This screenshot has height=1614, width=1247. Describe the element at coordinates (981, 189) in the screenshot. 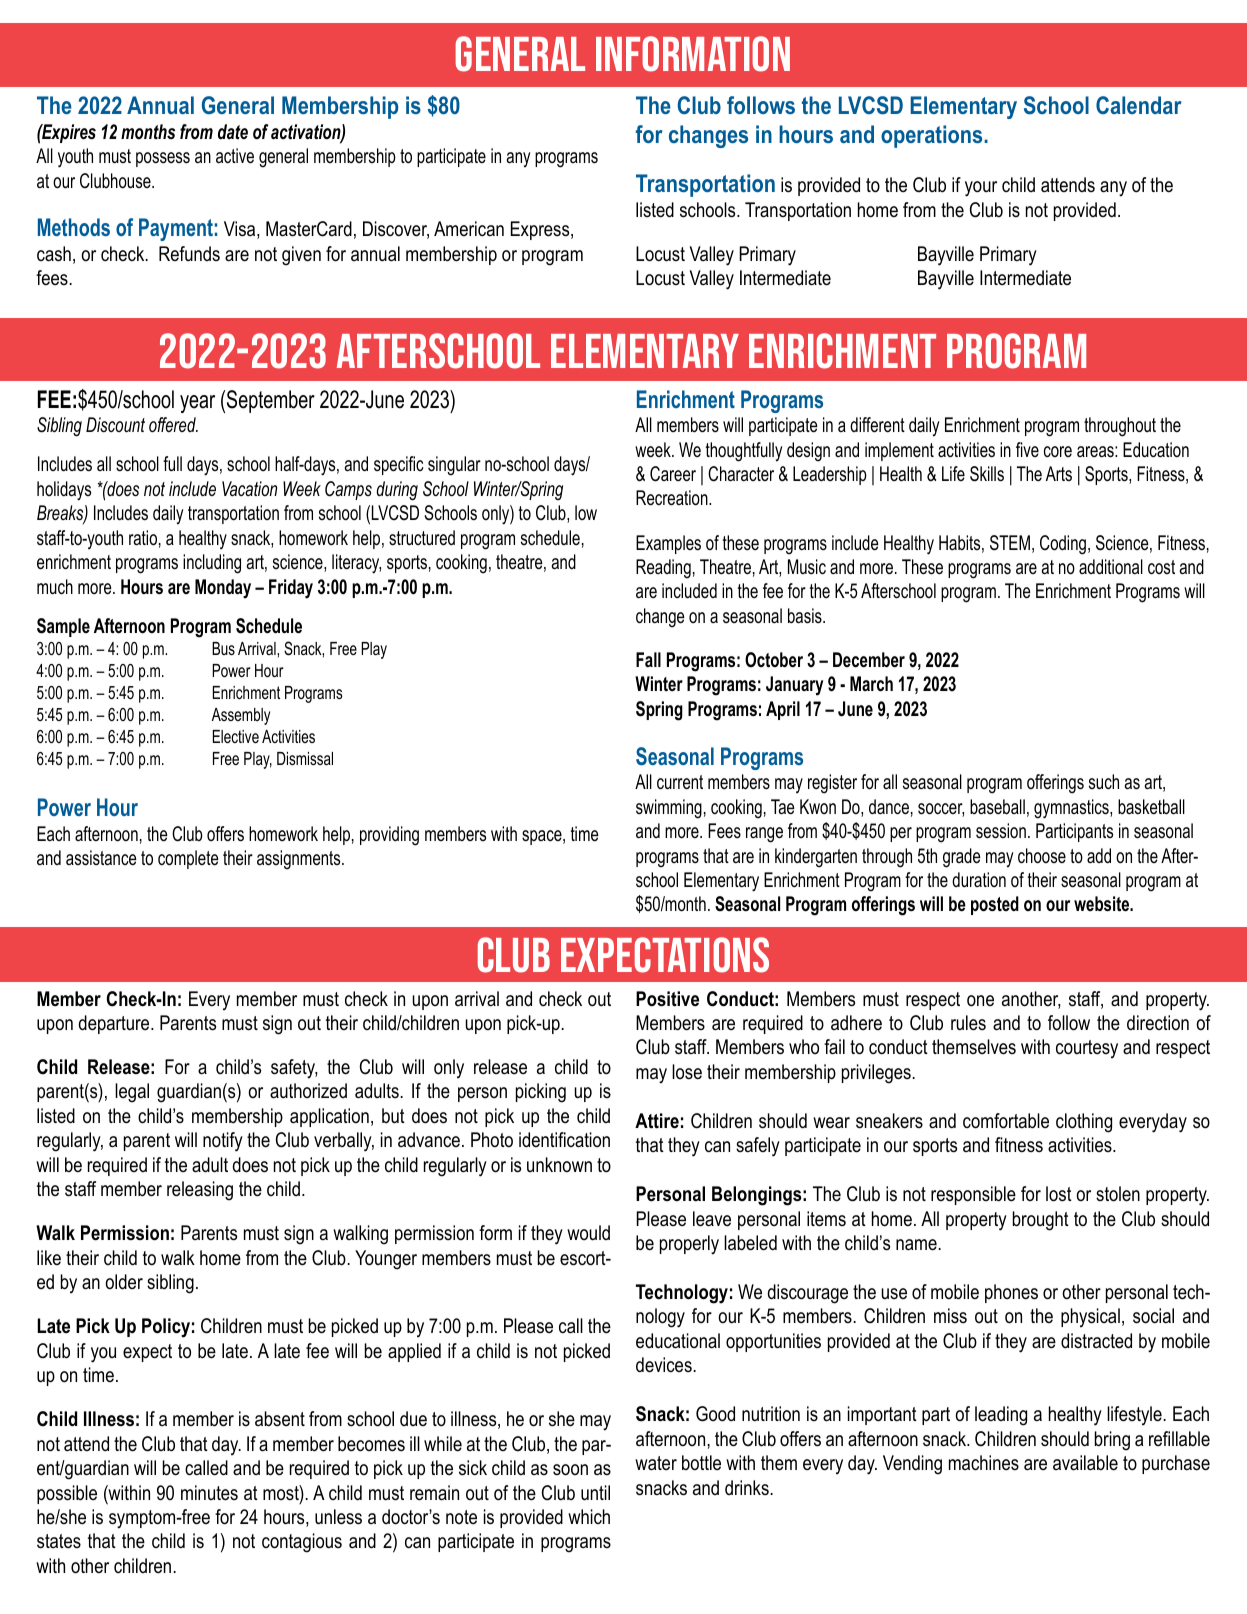

I see `your` at that location.
